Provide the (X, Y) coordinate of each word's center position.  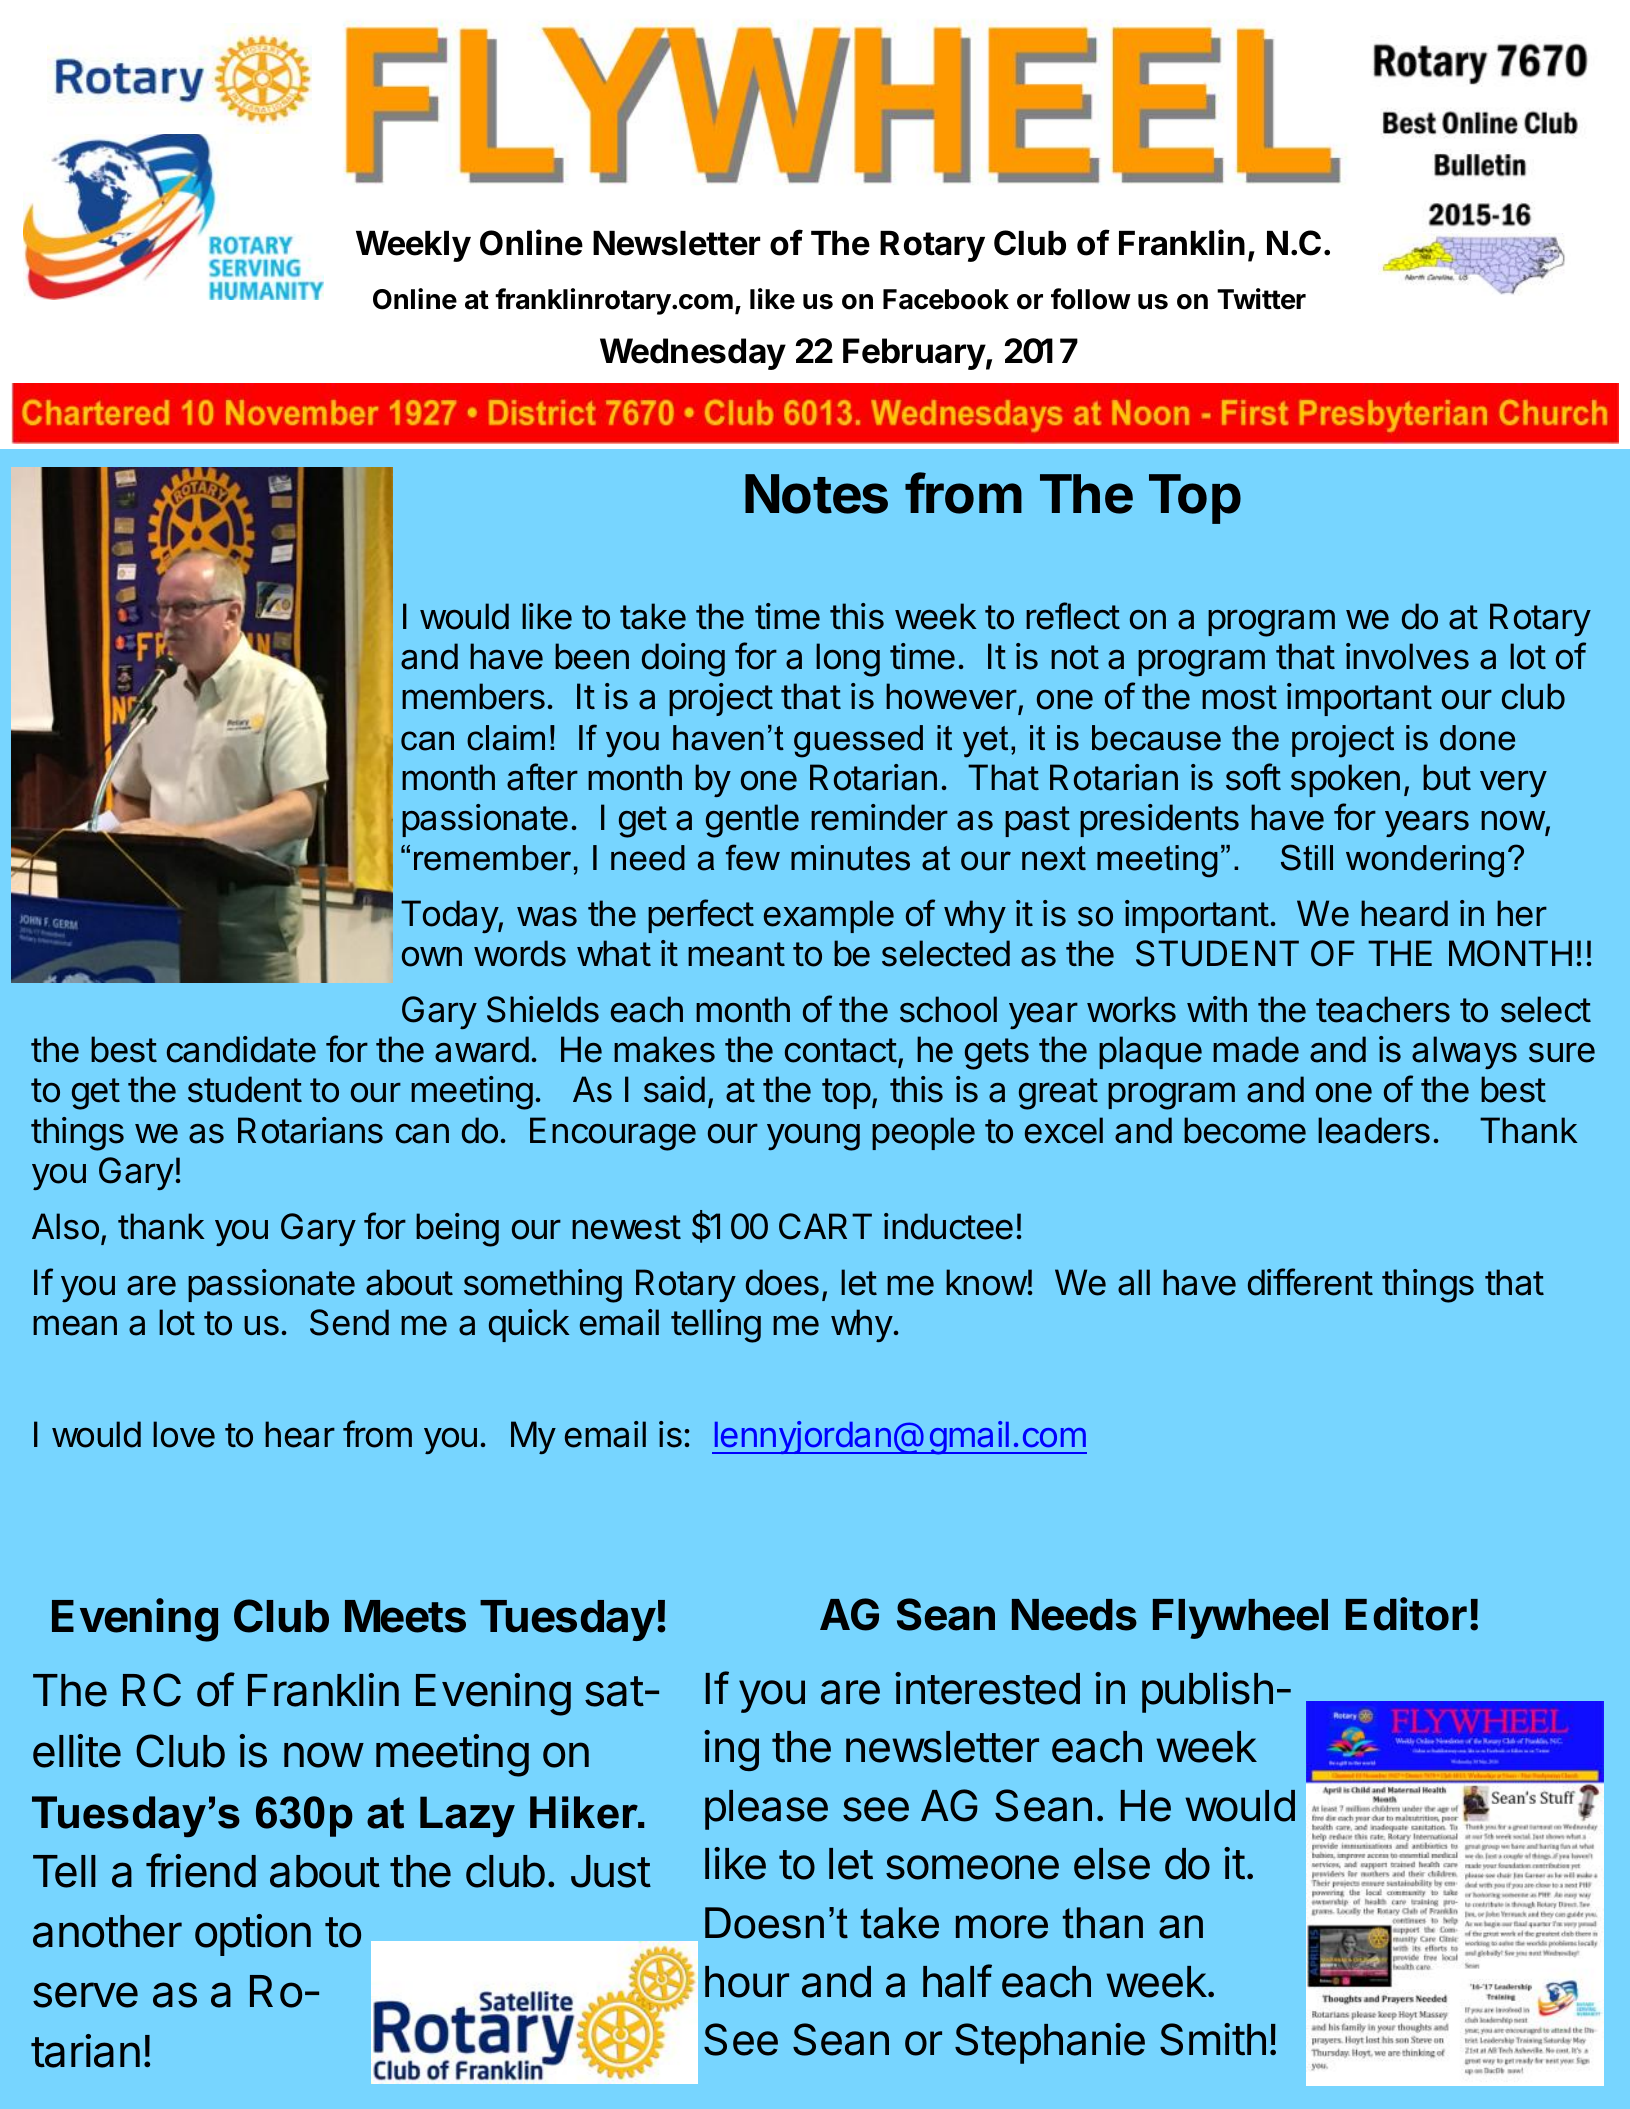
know (986, 1282)
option (253, 1935)
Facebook (946, 299)
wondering (1425, 861)
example (829, 916)
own (432, 957)
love (184, 1434)
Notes (816, 494)
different (1310, 1282)
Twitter (1261, 299)
